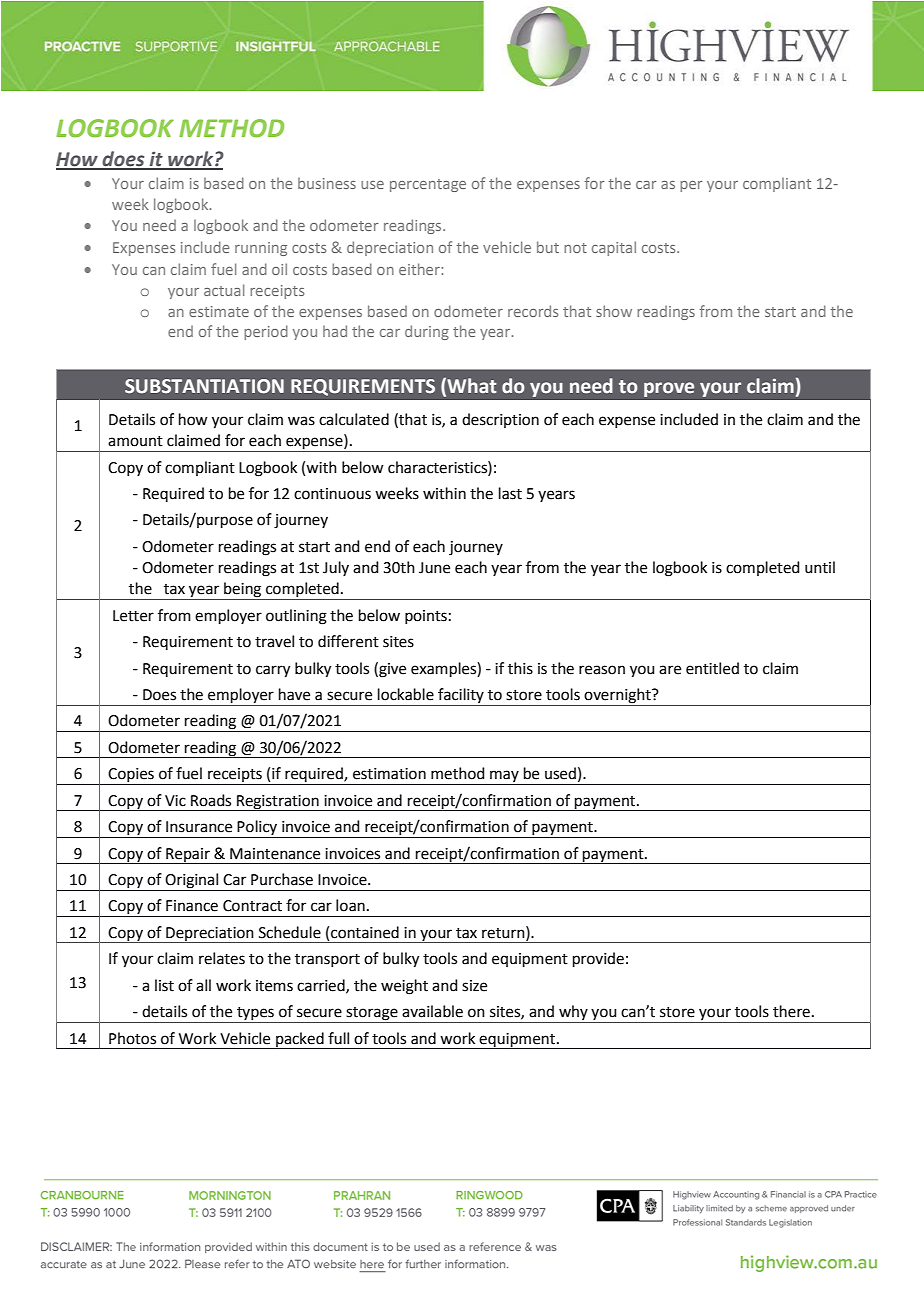  Describe the element at coordinates (500, 420) in the screenshot. I see `description` at that location.
